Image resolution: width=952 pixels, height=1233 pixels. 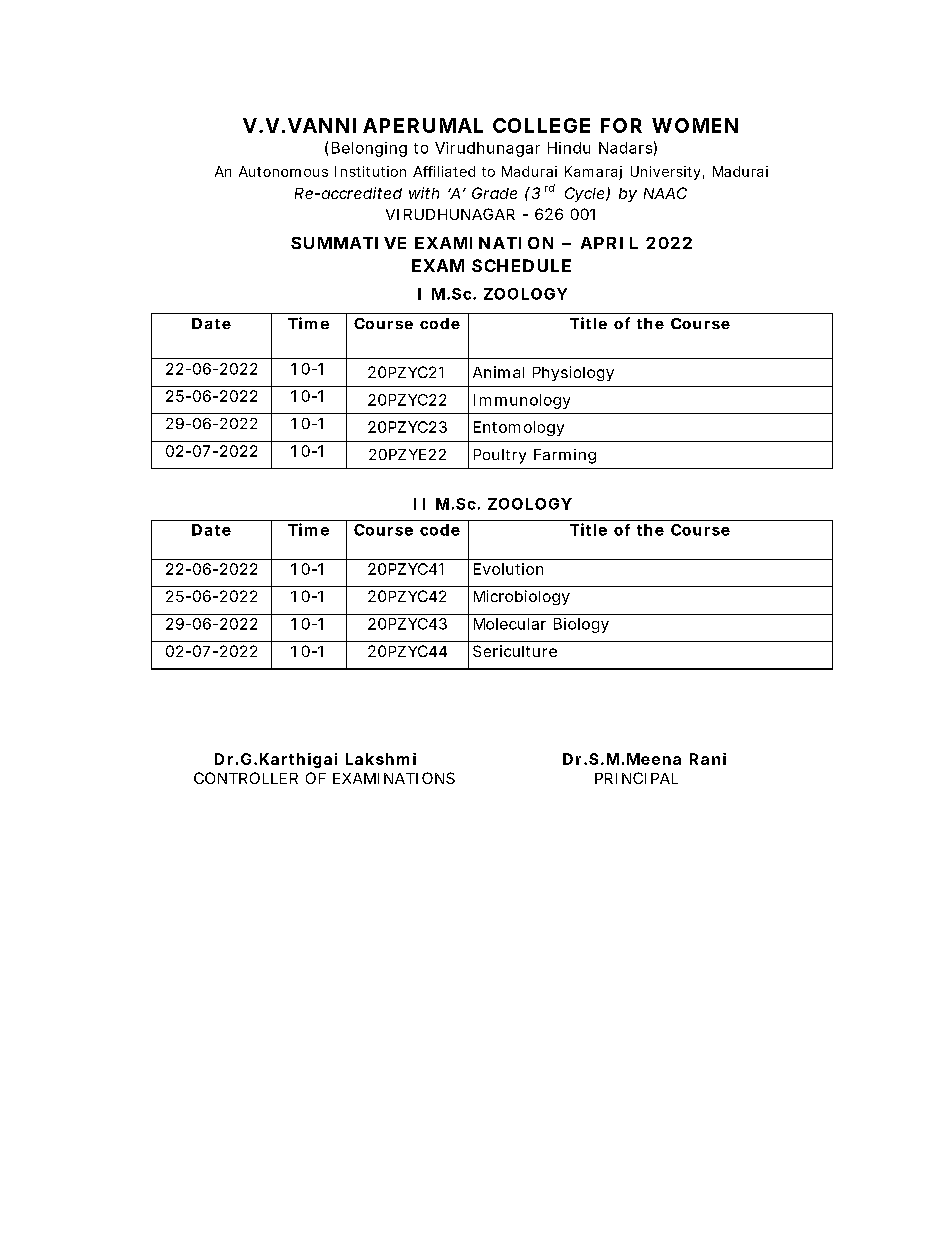 What do you see at coordinates (348, 243) in the screenshot?
I see `SUMMATIVE` at bounding box center [348, 243].
